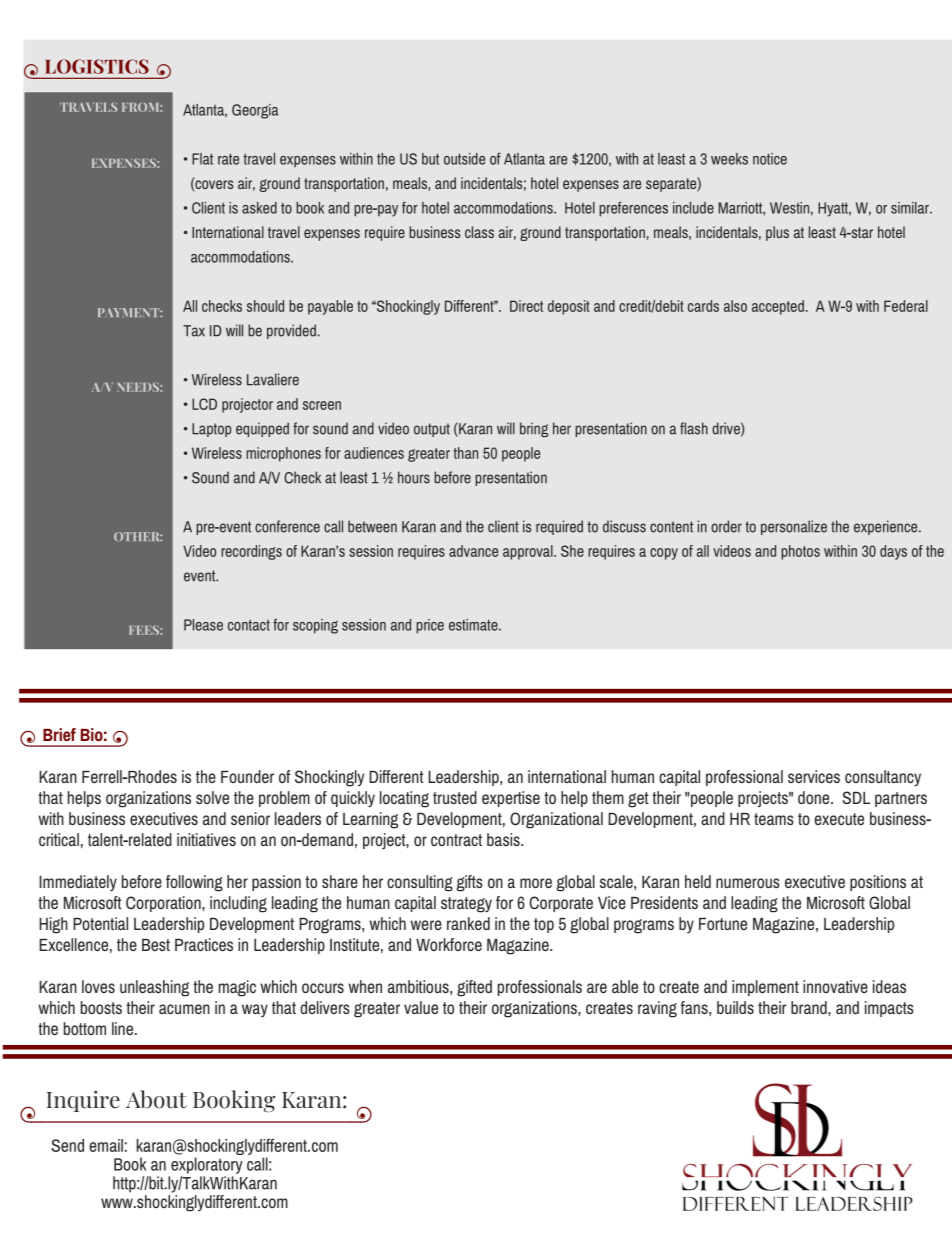 Image resolution: width=952 pixels, height=1233 pixels. Describe the element at coordinates (421, 1007) in the document. I see `value` at that location.
